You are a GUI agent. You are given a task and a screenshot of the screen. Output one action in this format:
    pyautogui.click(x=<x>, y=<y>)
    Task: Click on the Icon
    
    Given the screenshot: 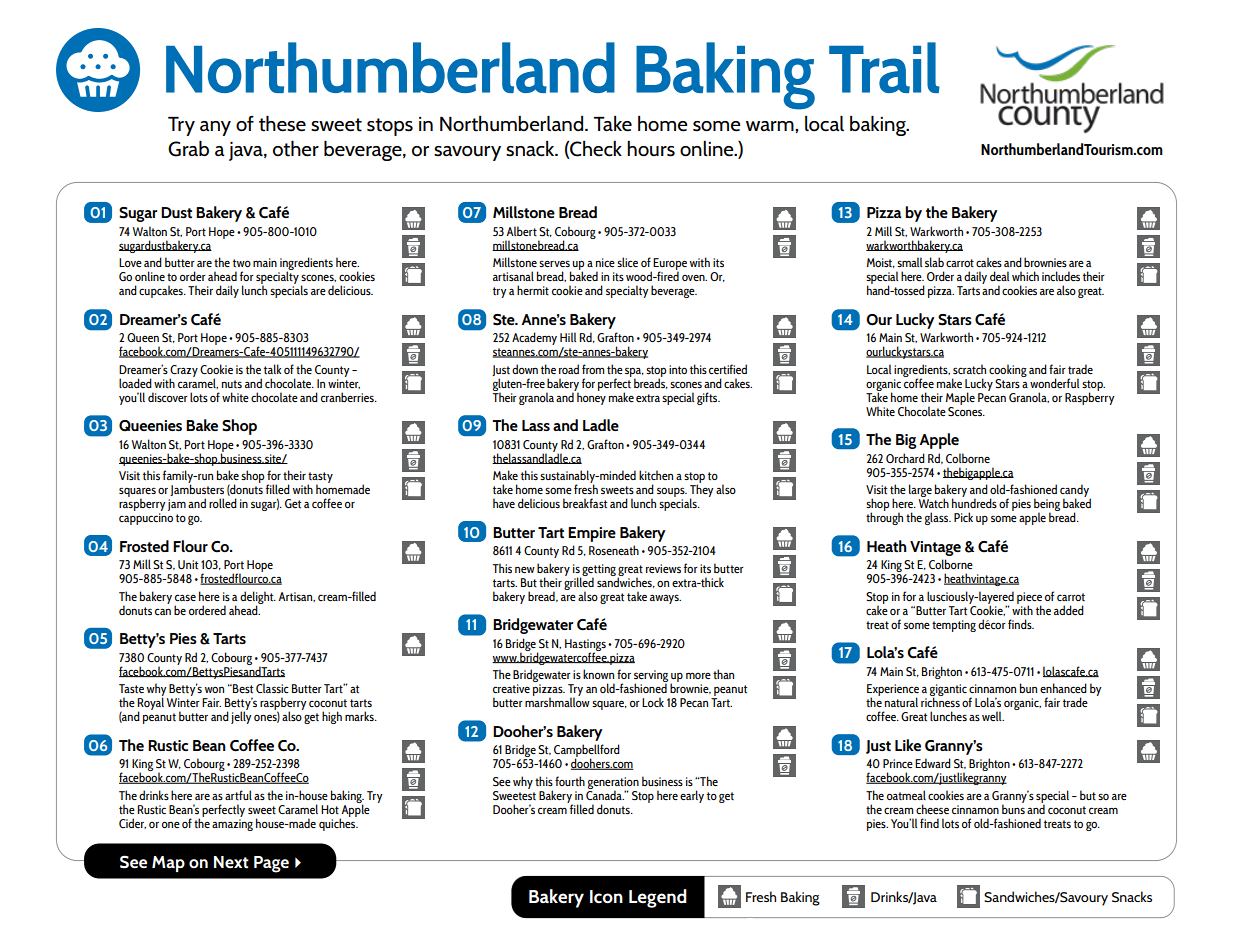 What is the action you would take?
    pyautogui.click(x=606, y=897)
